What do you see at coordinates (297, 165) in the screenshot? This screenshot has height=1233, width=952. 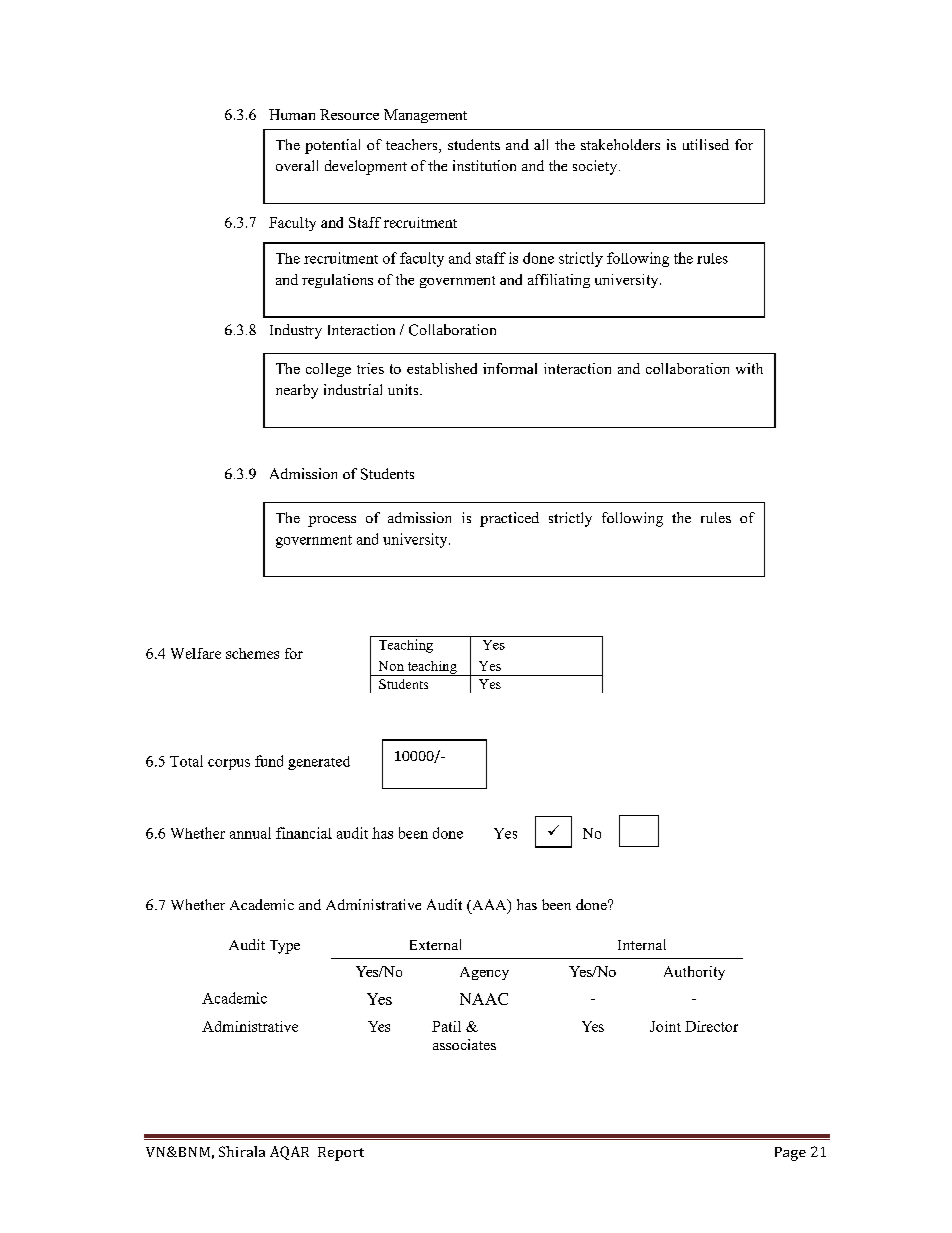 I see `overall` at bounding box center [297, 165].
